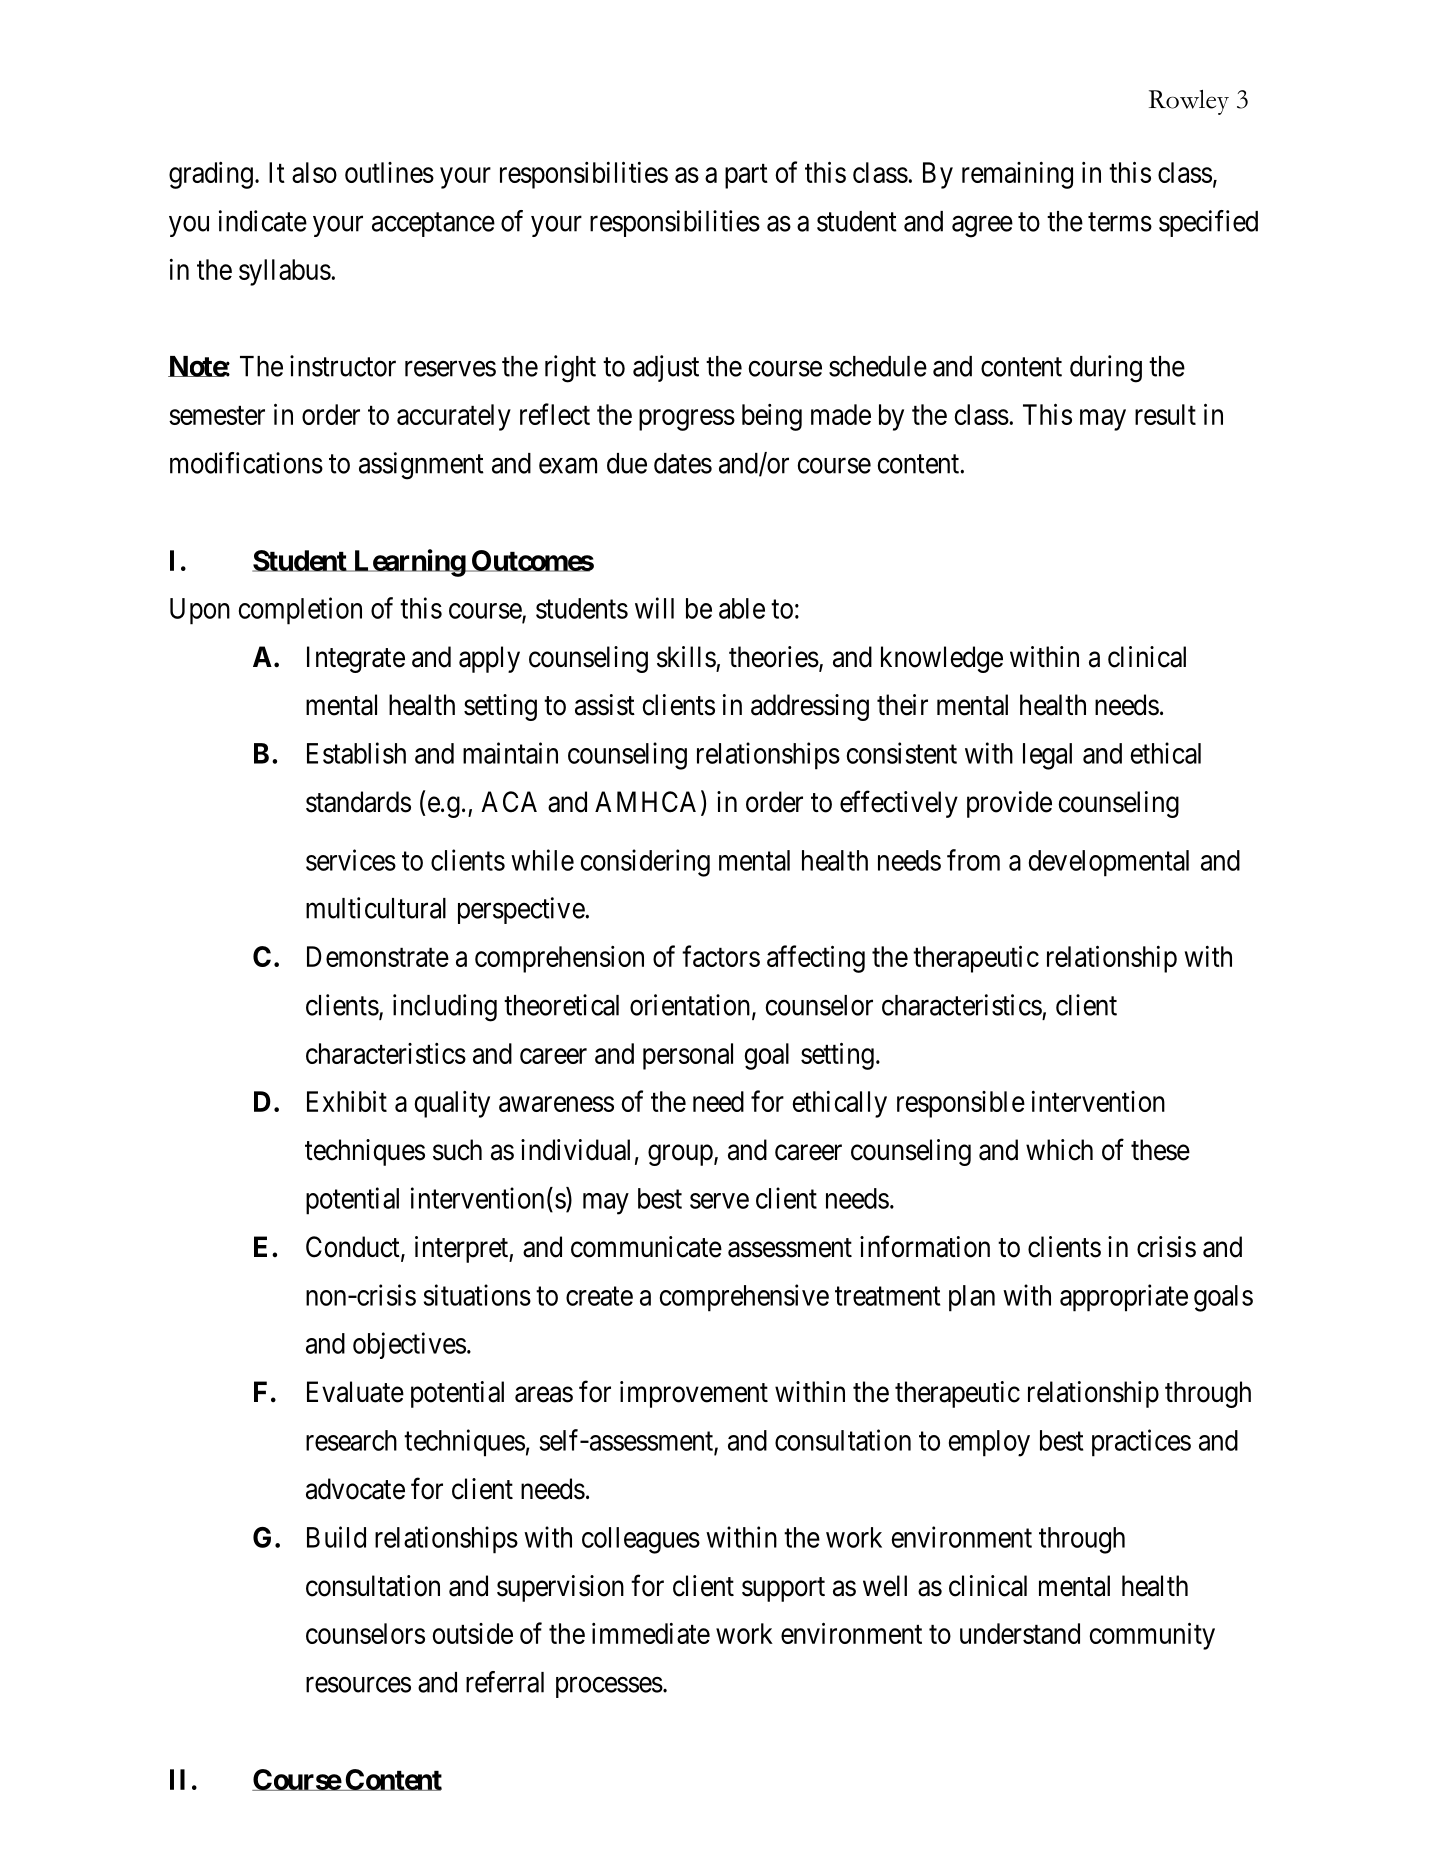 The height and width of the document is (1850, 1429). Describe the element at coordinates (973, 860) in the document. I see `from` at that location.
